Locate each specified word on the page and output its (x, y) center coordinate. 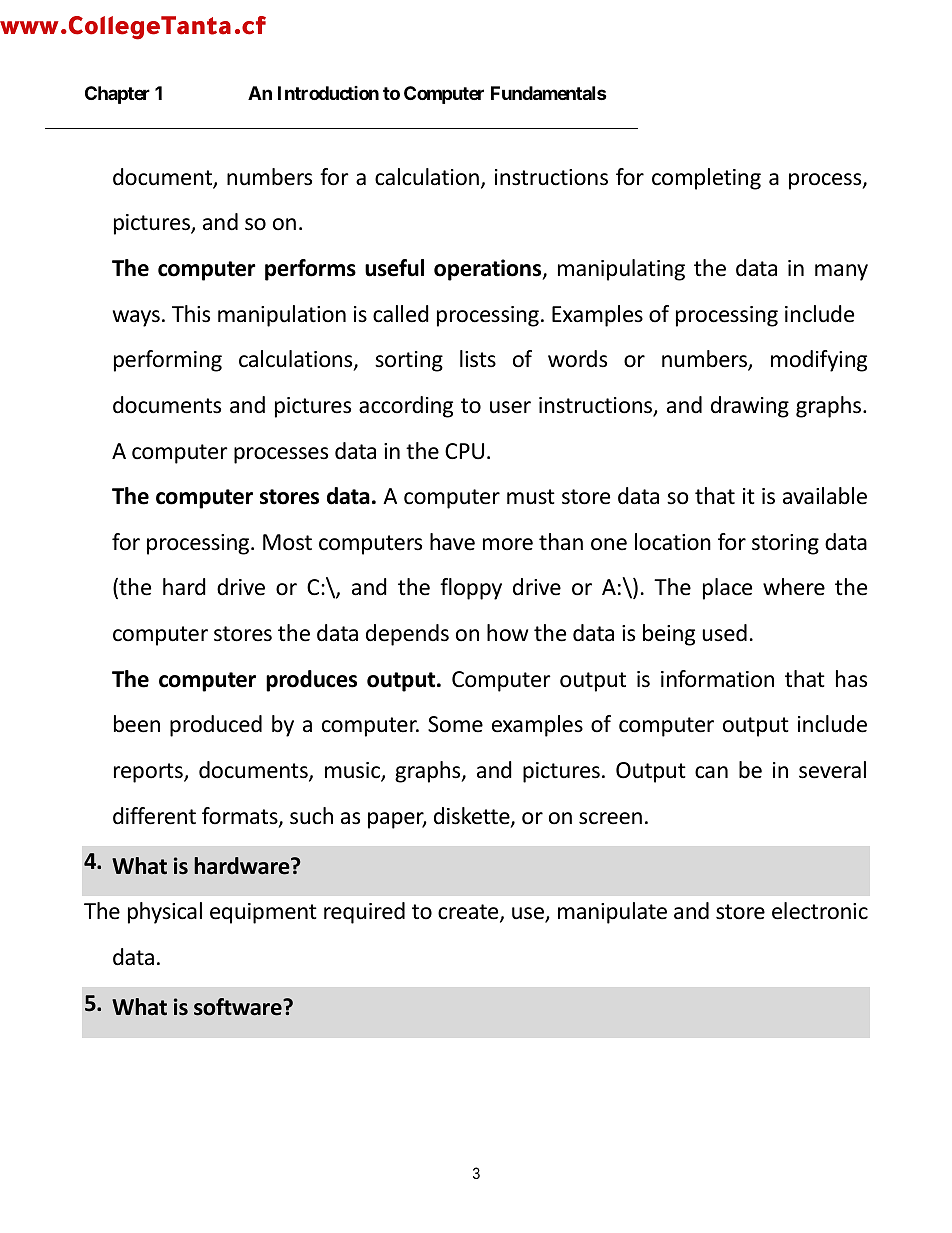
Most (287, 542)
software (239, 1007)
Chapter (117, 95)
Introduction (328, 93)
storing (785, 544)
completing (706, 179)
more (508, 544)
